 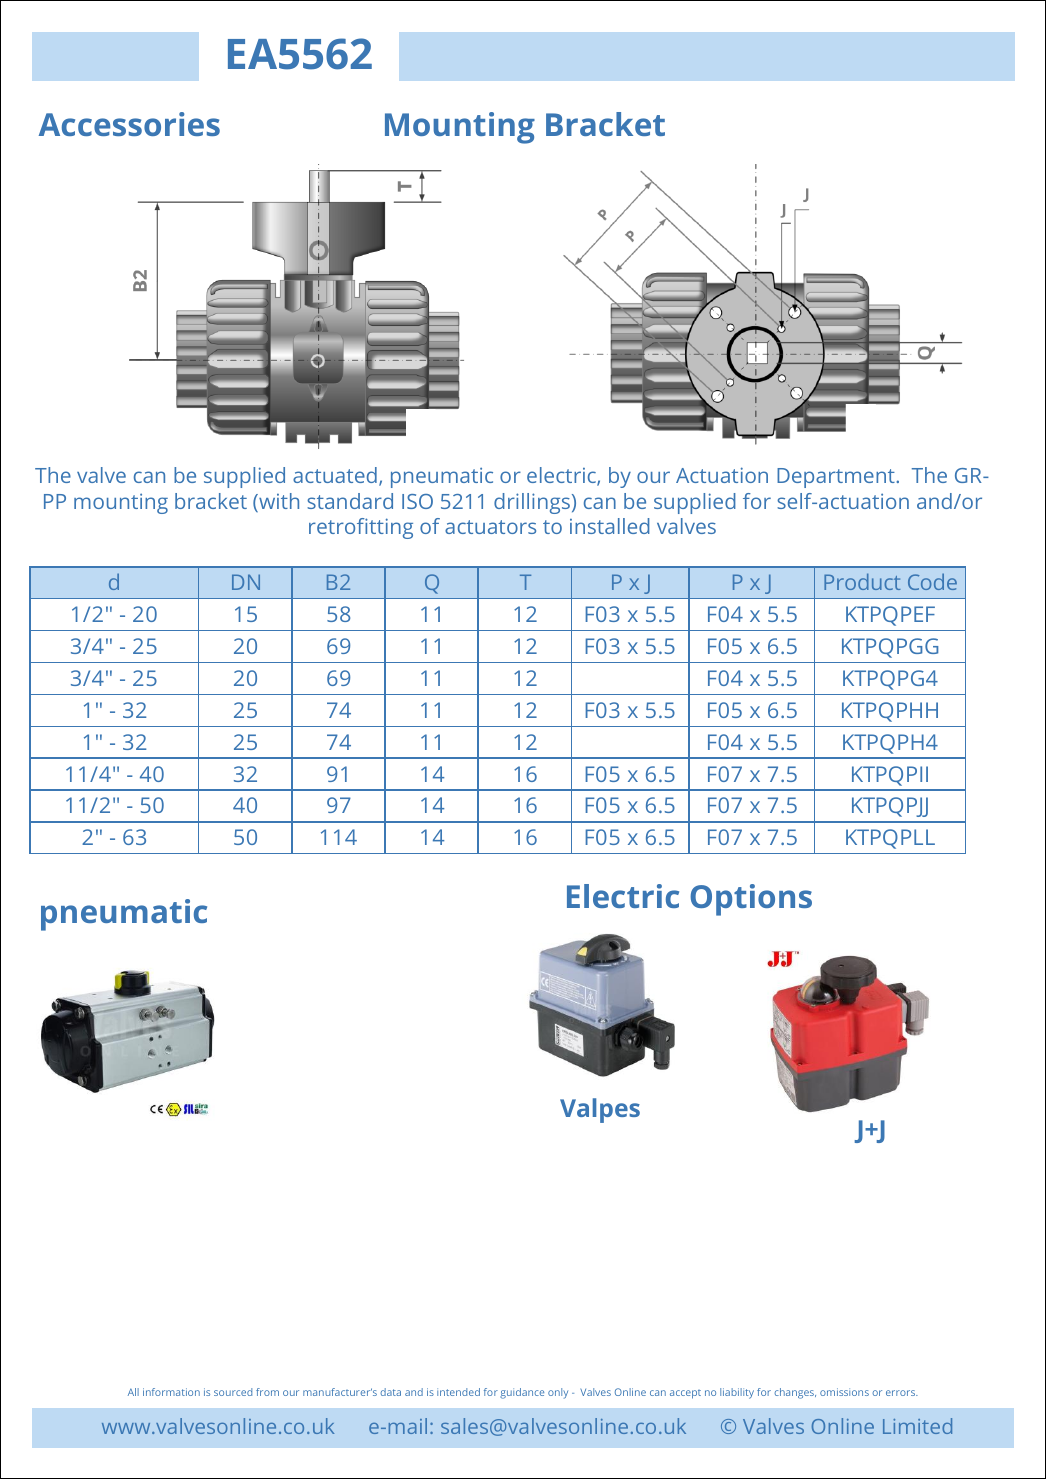 What do you see at coordinates (129, 124) in the screenshot?
I see `Accessories` at bounding box center [129, 124].
